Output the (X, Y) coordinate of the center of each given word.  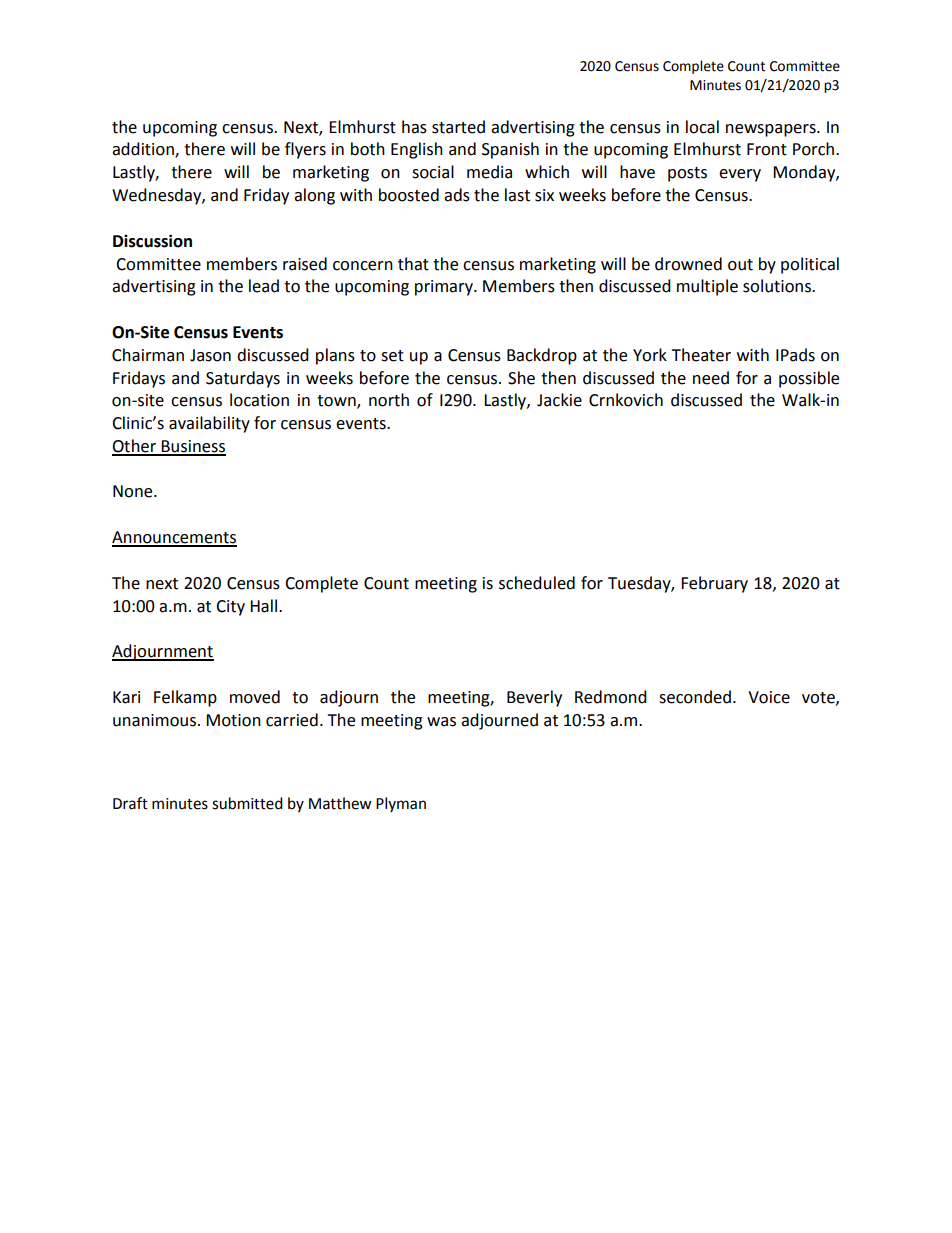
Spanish (510, 150)
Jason (210, 355)
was (441, 722)
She (521, 378)
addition (144, 150)
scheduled (537, 583)
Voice (769, 697)
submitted (247, 803)
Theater (701, 355)
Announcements (174, 538)
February (714, 584)
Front (767, 149)
